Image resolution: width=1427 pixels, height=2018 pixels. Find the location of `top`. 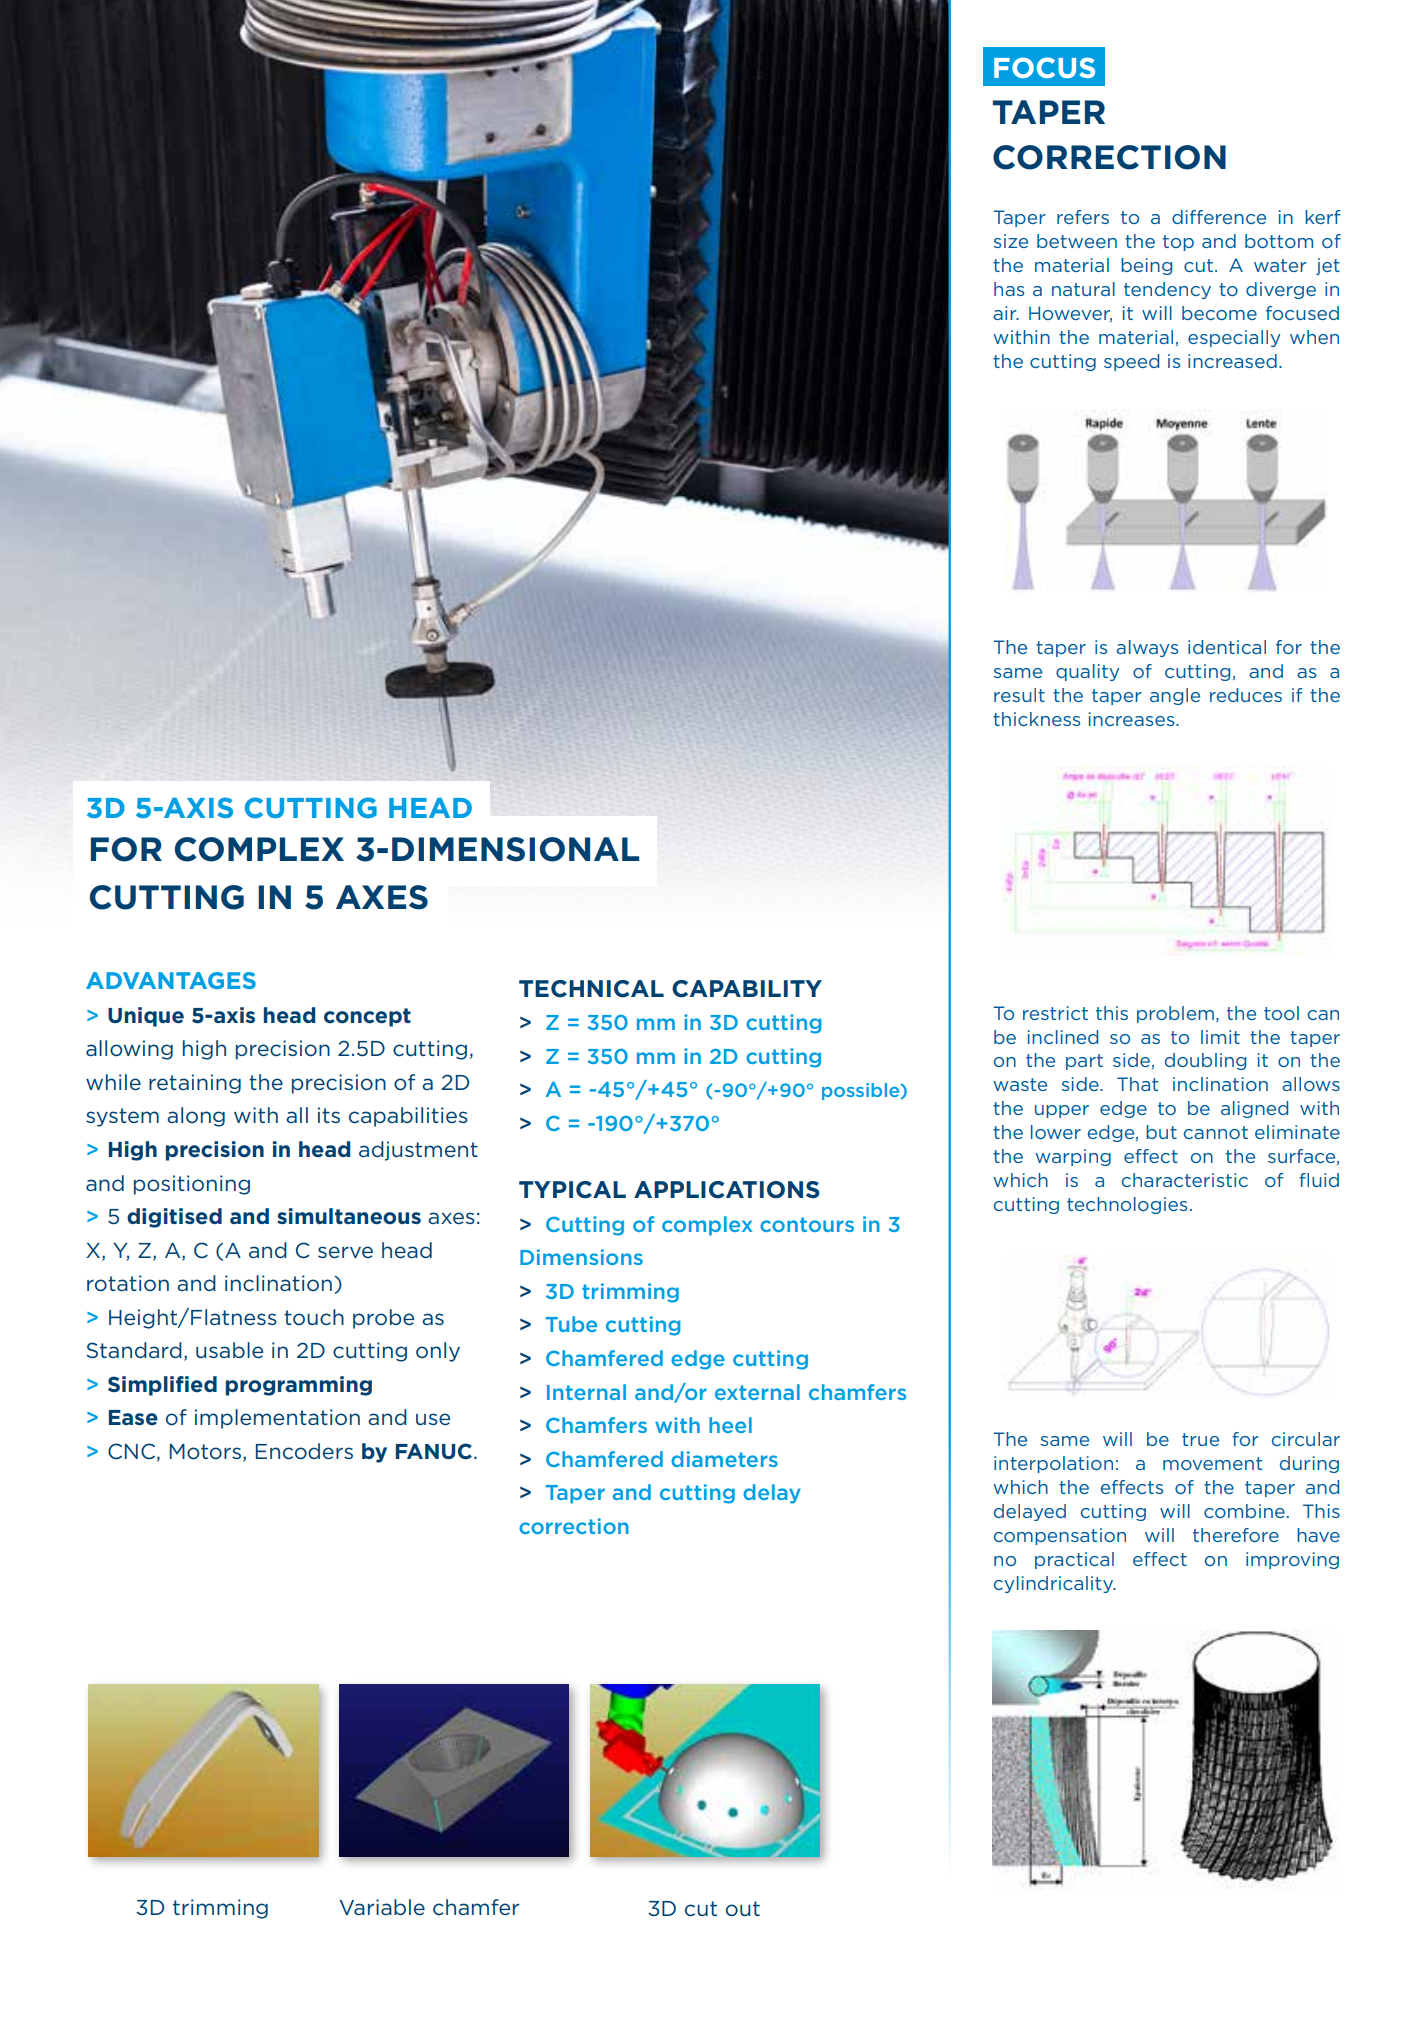

top is located at coordinates (1178, 243).
